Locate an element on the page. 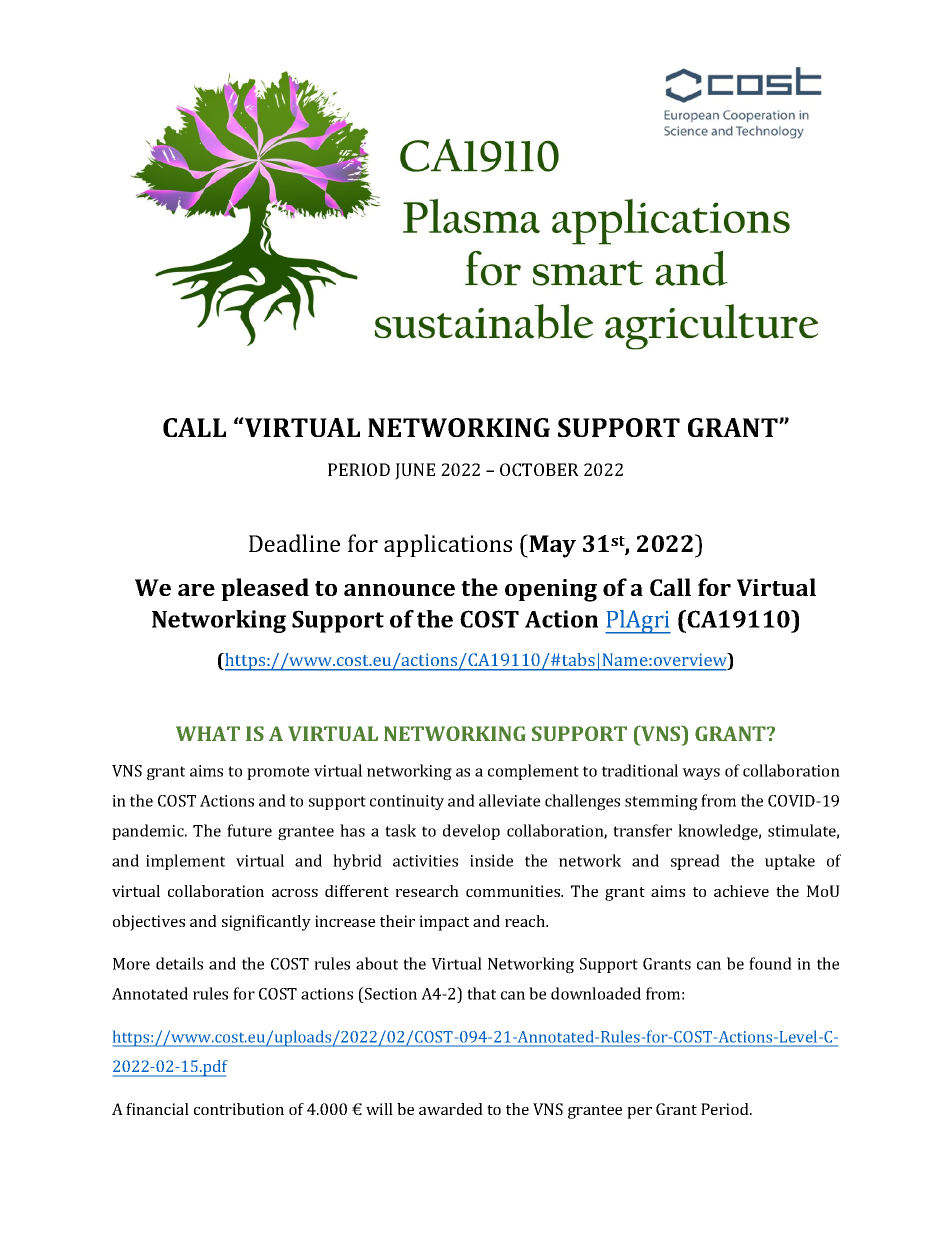  achieve is located at coordinates (741, 891).
